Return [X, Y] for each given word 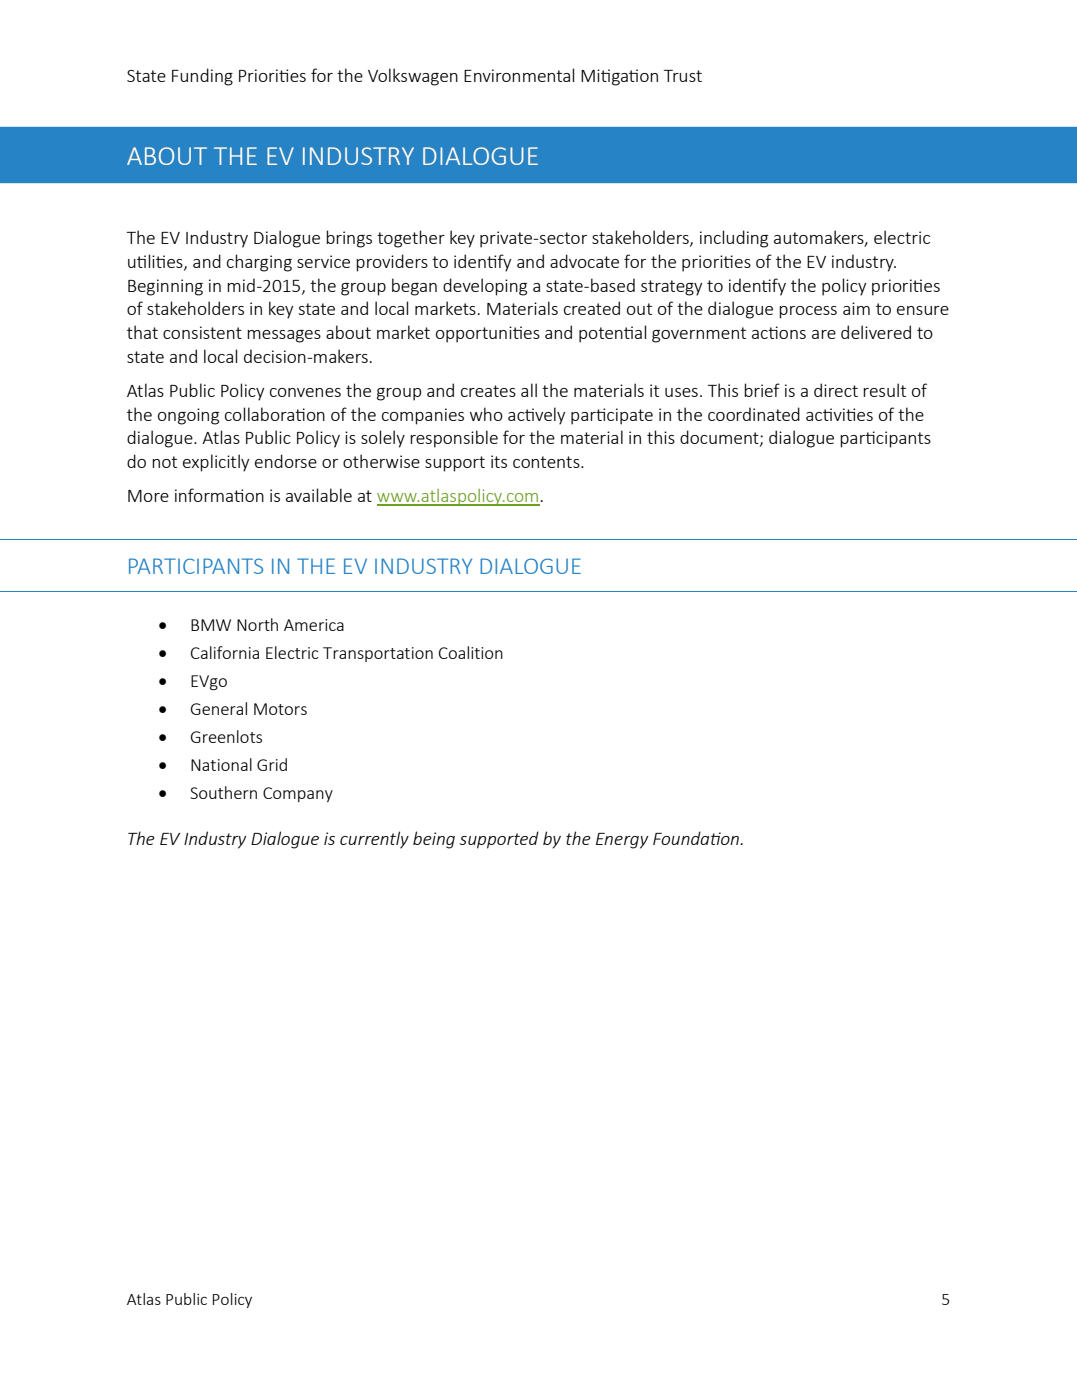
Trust [683, 76]
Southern [223, 792]
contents [547, 462]
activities [839, 414]
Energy [622, 841]
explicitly [216, 463]
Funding [202, 77]
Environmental [519, 75]
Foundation [697, 838]
